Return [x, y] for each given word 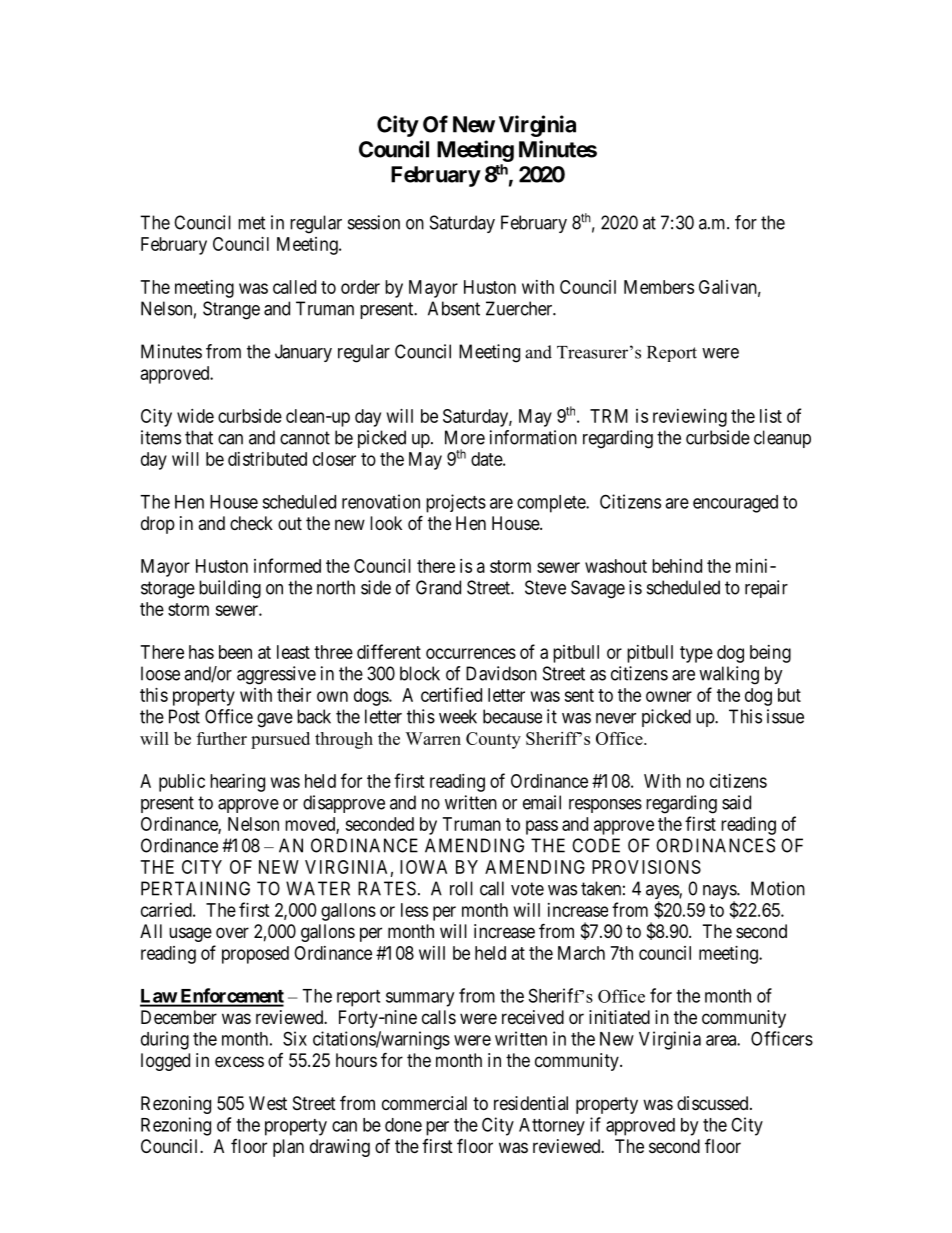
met [252, 223]
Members [659, 287]
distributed [267, 459]
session [374, 222]
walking [729, 675]
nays [720, 893]
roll [461, 888]
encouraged [735, 504]
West [268, 1103]
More [465, 437]
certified [451, 694]
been [235, 652]
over [232, 932]
